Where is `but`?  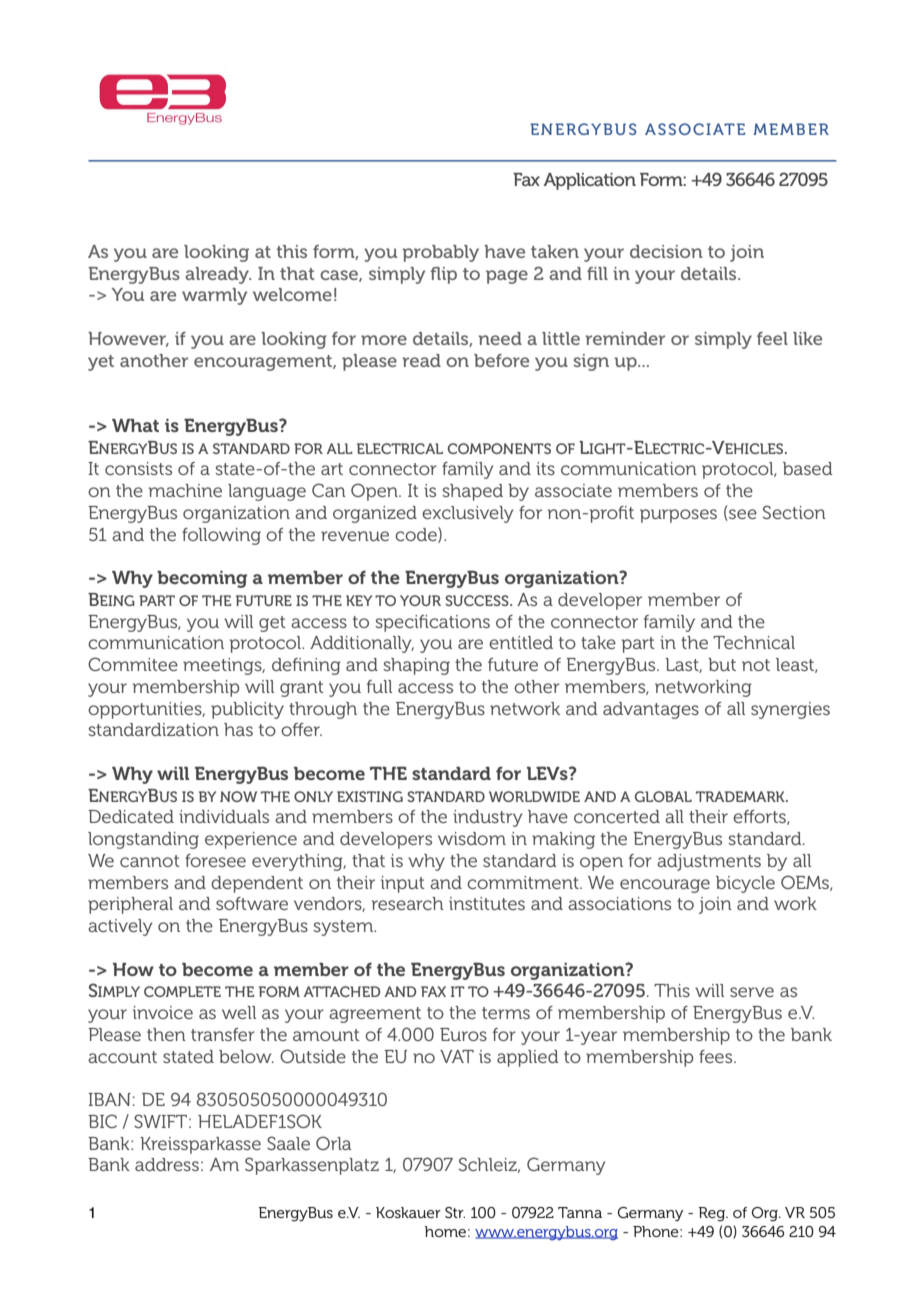 but is located at coordinates (722, 664).
